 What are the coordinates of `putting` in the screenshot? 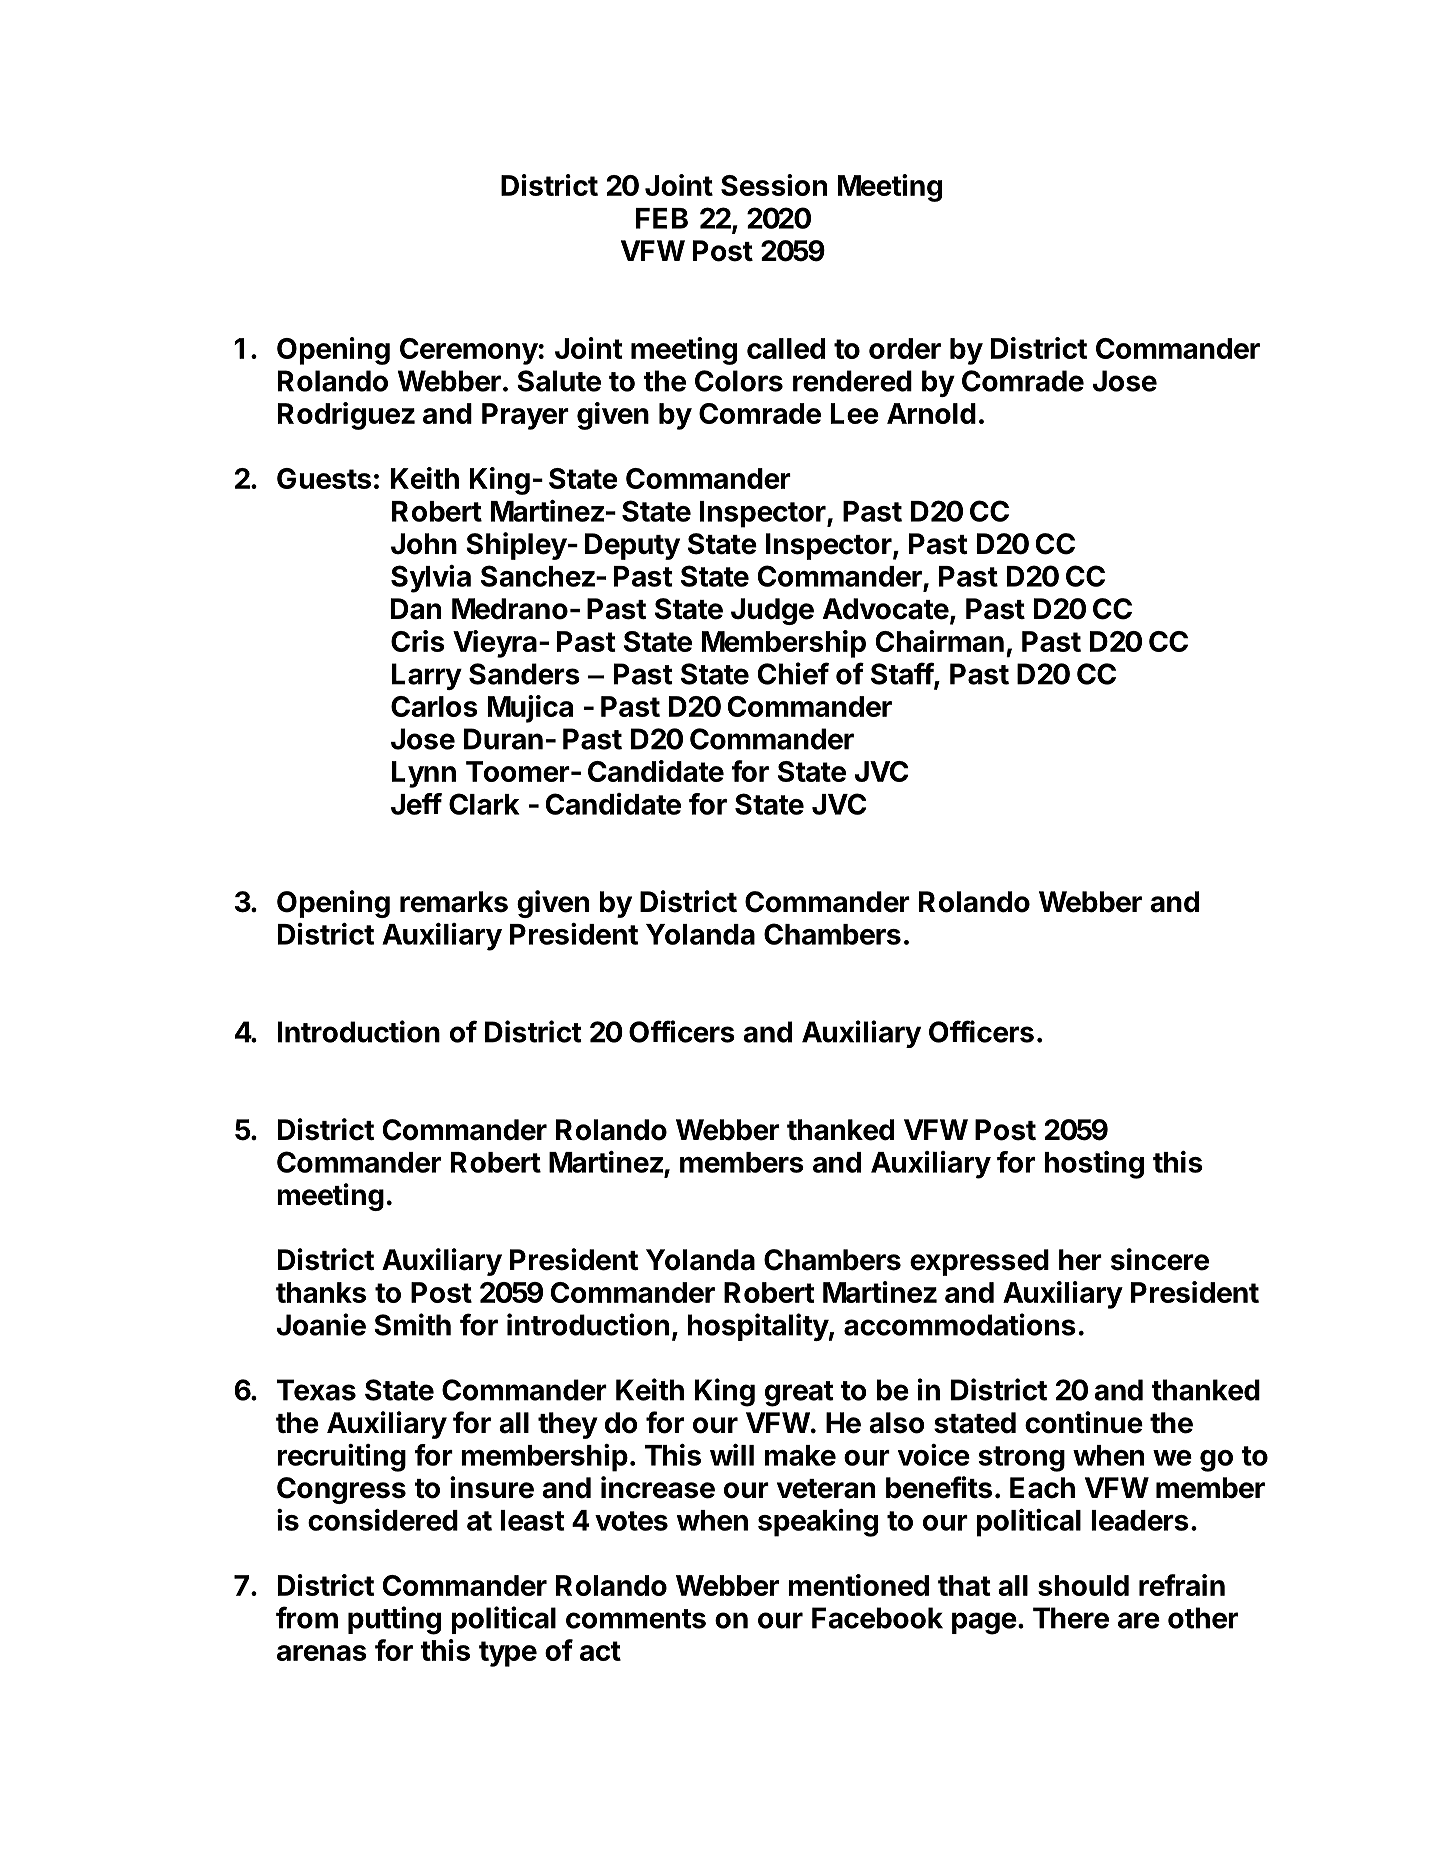 It's located at (394, 1620).
